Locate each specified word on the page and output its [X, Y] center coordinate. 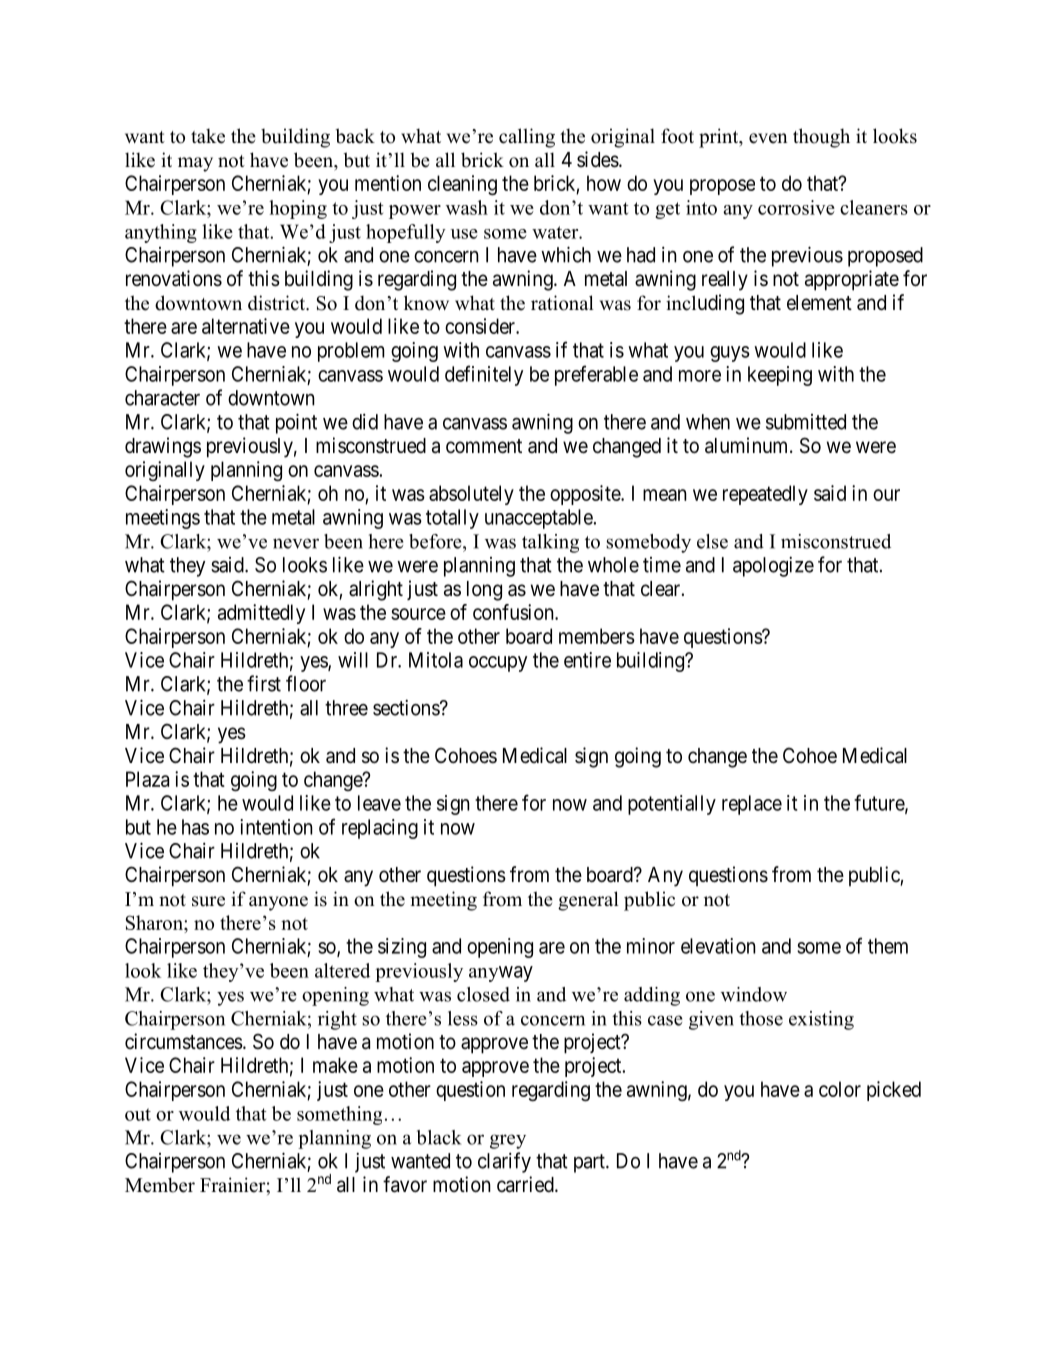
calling [527, 138]
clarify [504, 1162]
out [138, 1114]
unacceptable [539, 519]
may [195, 164]
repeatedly [765, 495]
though [821, 138]
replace [752, 805]
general [588, 901]
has [195, 827]
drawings [163, 447]
